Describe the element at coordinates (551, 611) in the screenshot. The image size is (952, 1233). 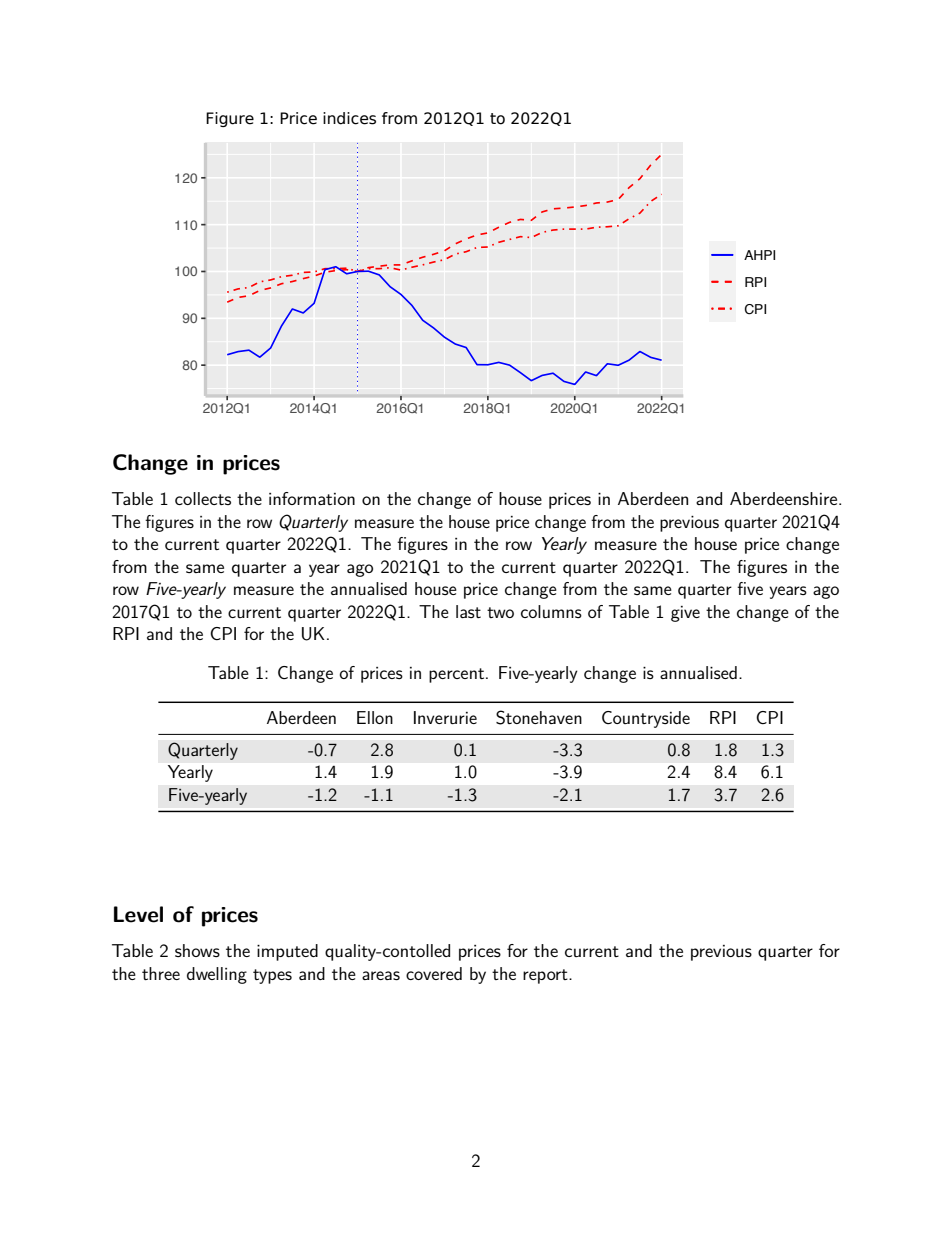
I see `columns` at that location.
